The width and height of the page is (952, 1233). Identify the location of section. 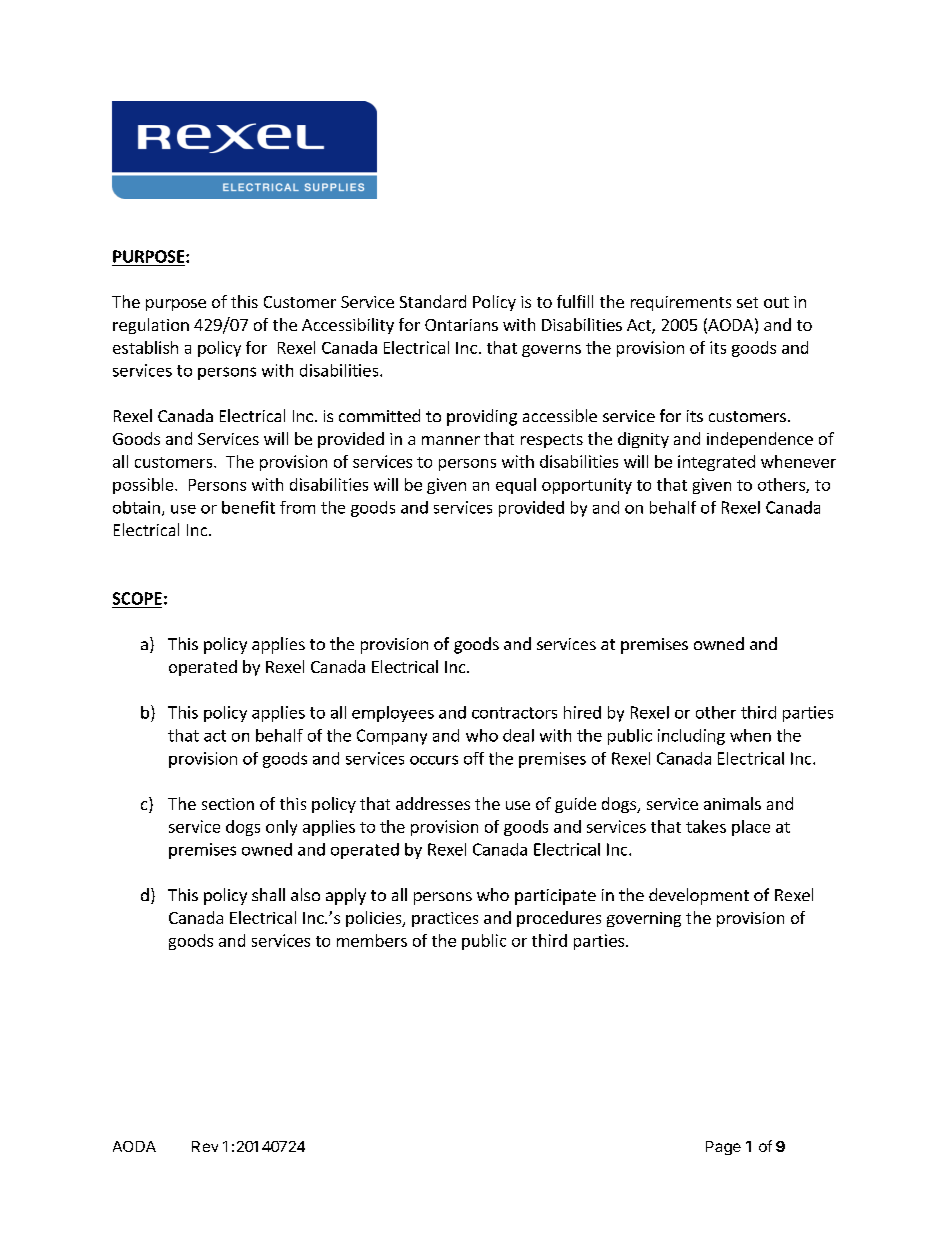
(228, 804).
